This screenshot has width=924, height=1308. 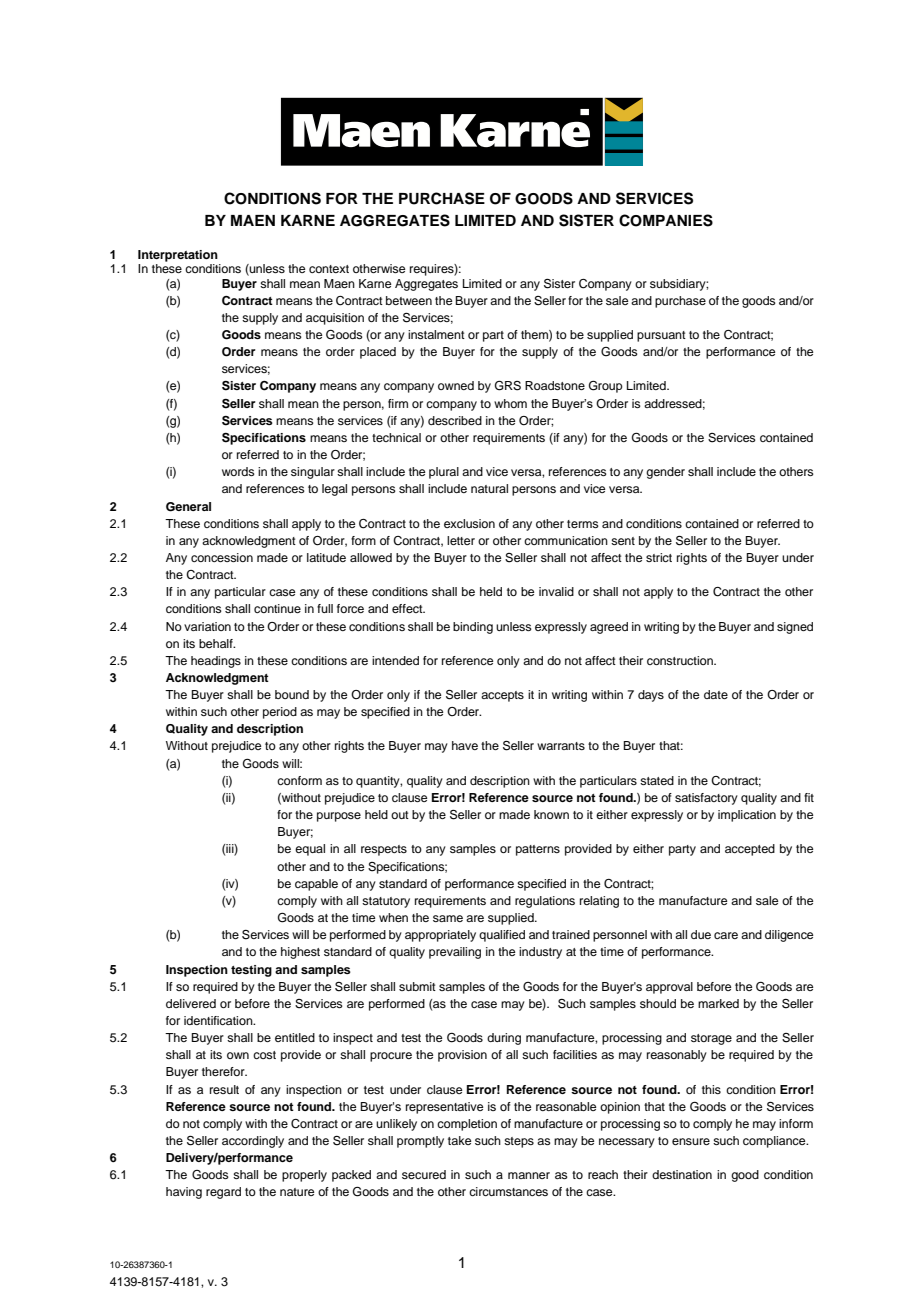 What do you see at coordinates (253, 1142) in the screenshot?
I see `accordingly` at bounding box center [253, 1142].
